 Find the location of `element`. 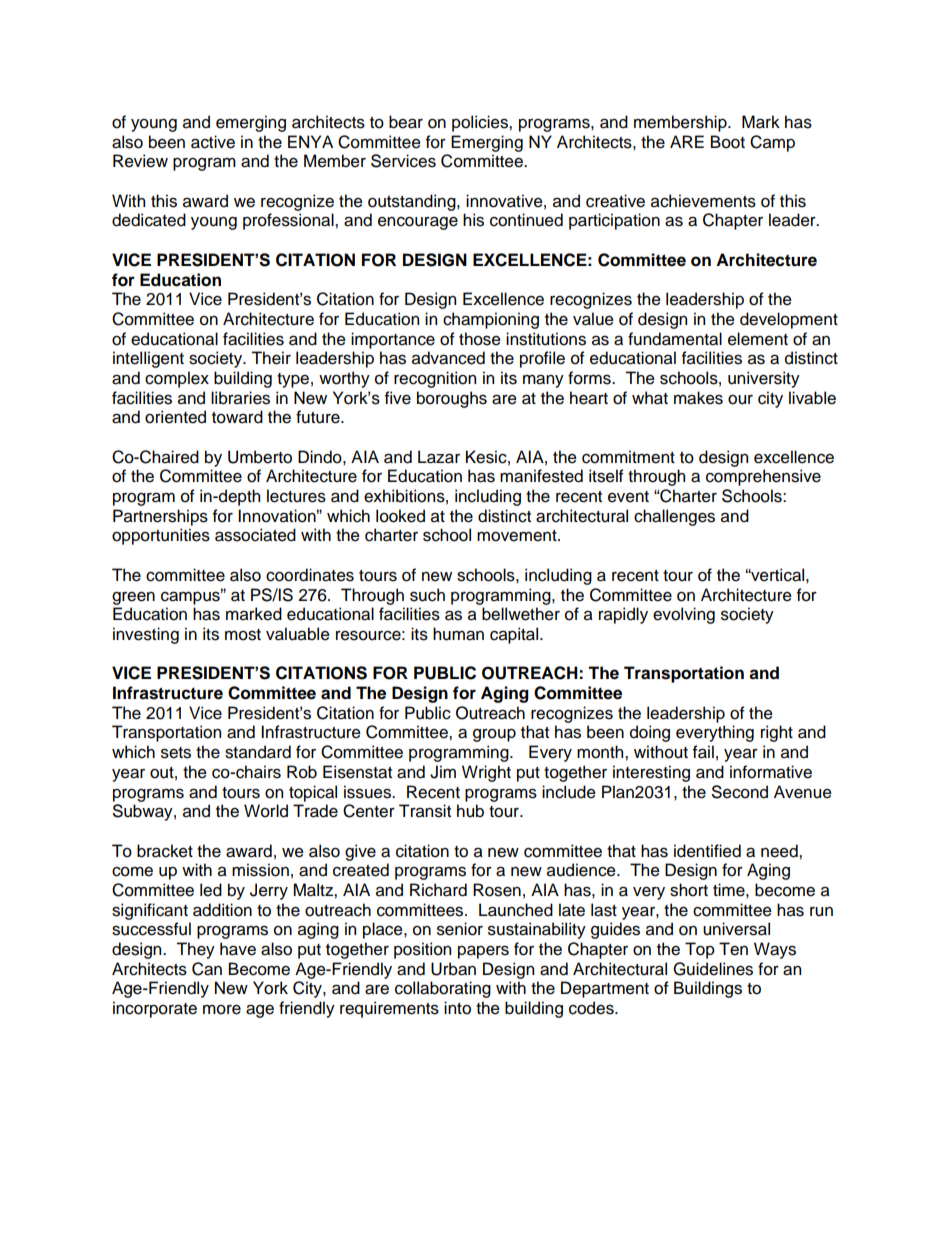

element is located at coordinates (758, 339).
